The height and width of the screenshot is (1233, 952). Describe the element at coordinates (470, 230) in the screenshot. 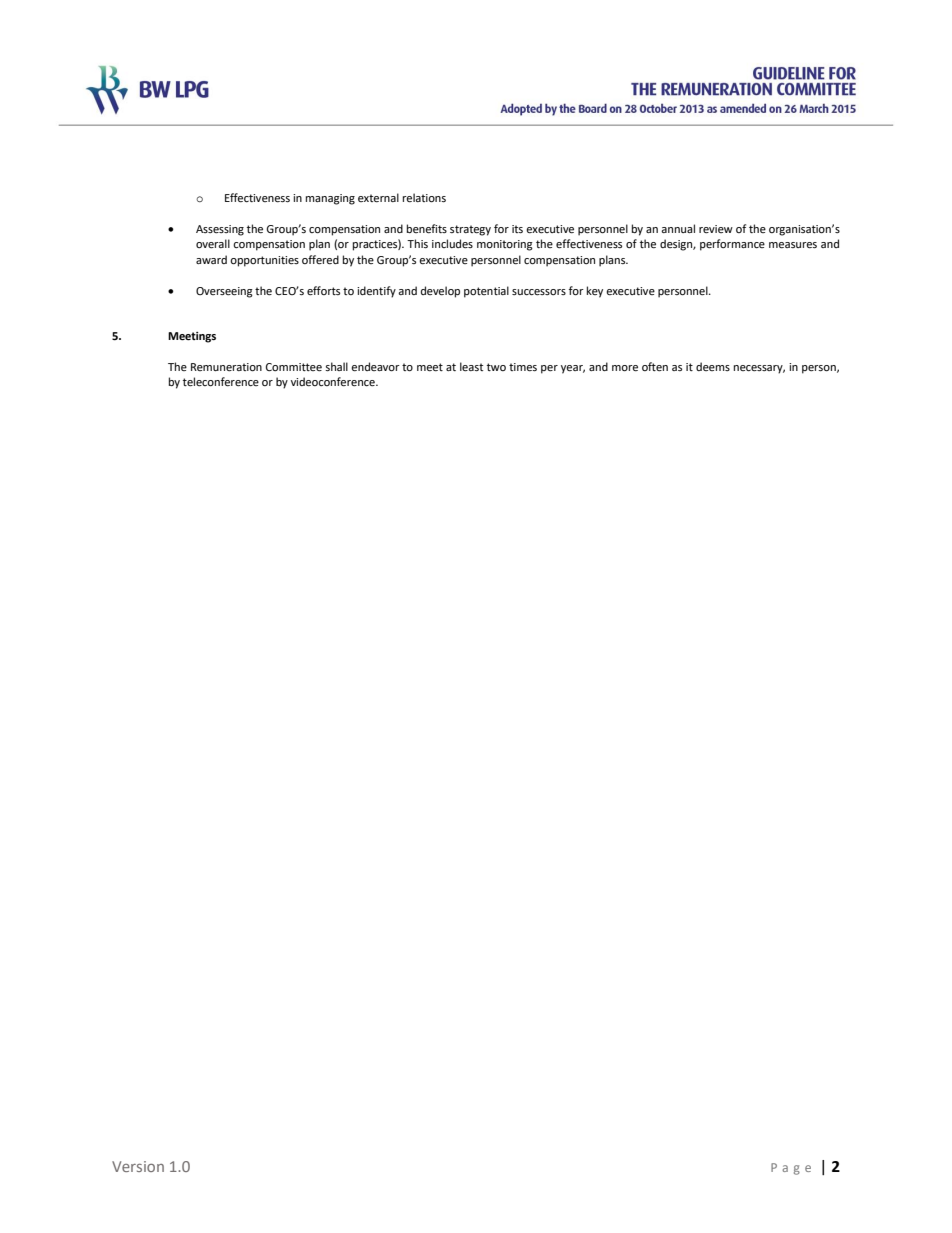

I see `strategy` at that location.
